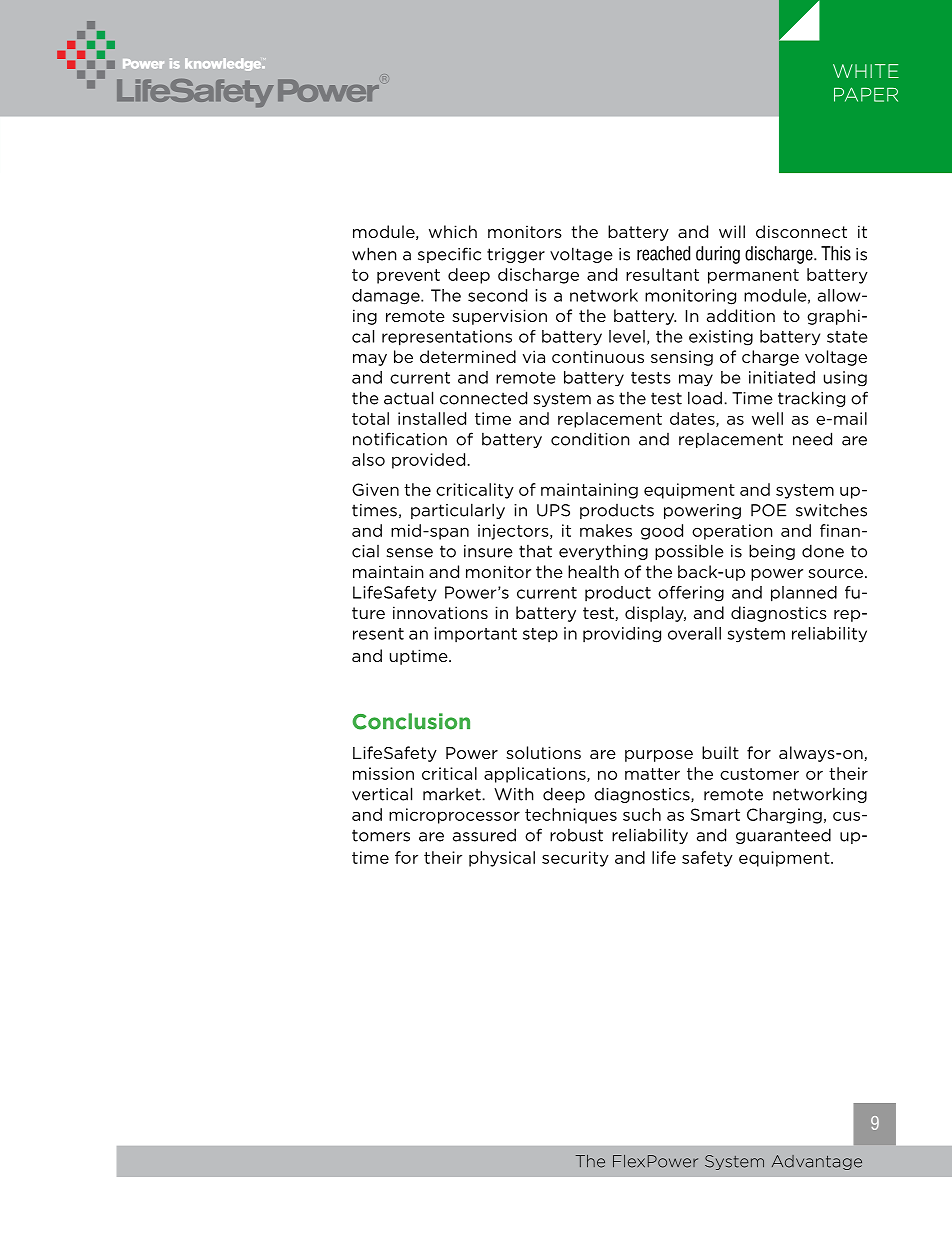  What do you see at coordinates (784, 816) in the page?
I see `Charging` at bounding box center [784, 816].
